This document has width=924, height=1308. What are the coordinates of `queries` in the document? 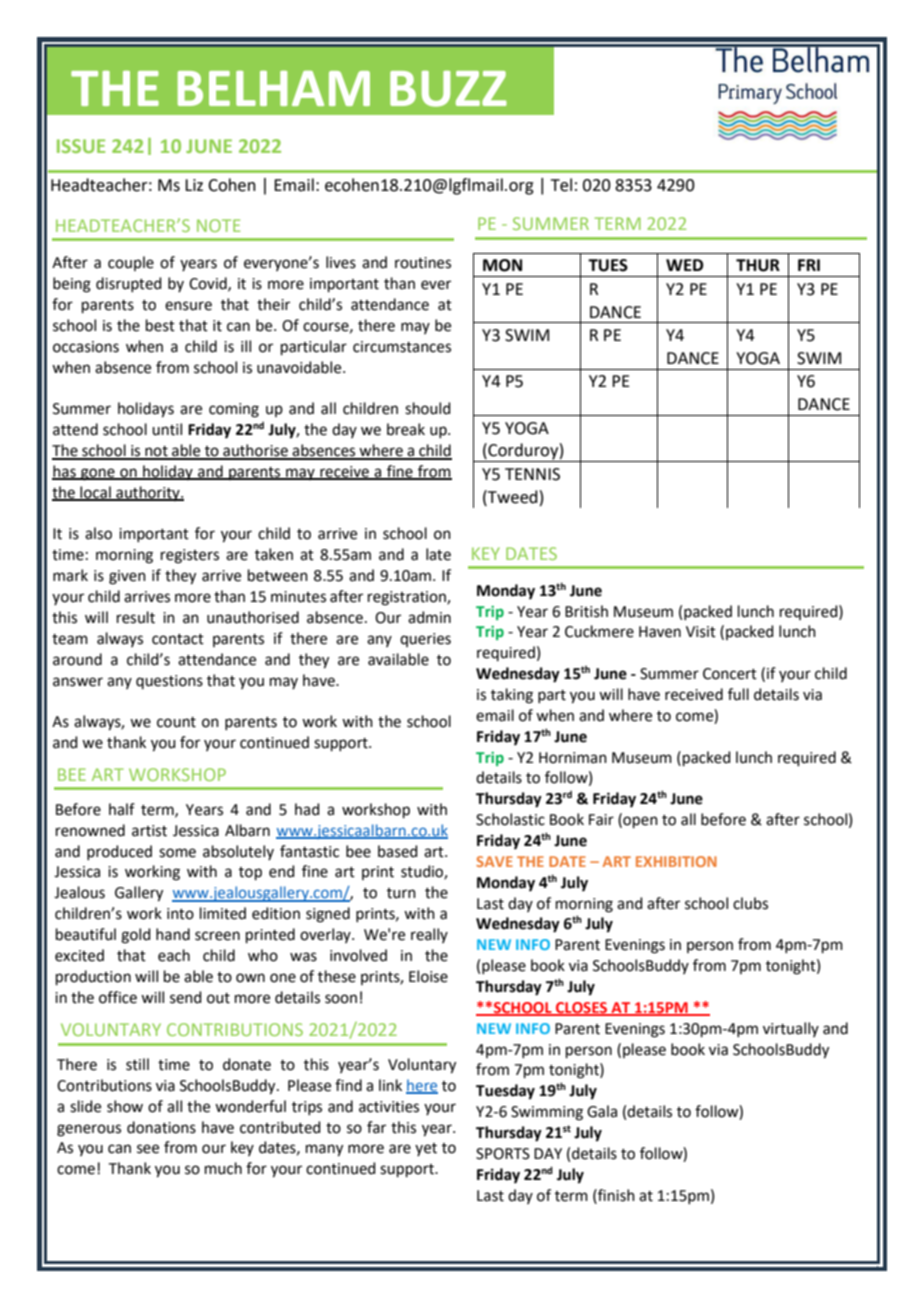 It's located at (425, 640).
